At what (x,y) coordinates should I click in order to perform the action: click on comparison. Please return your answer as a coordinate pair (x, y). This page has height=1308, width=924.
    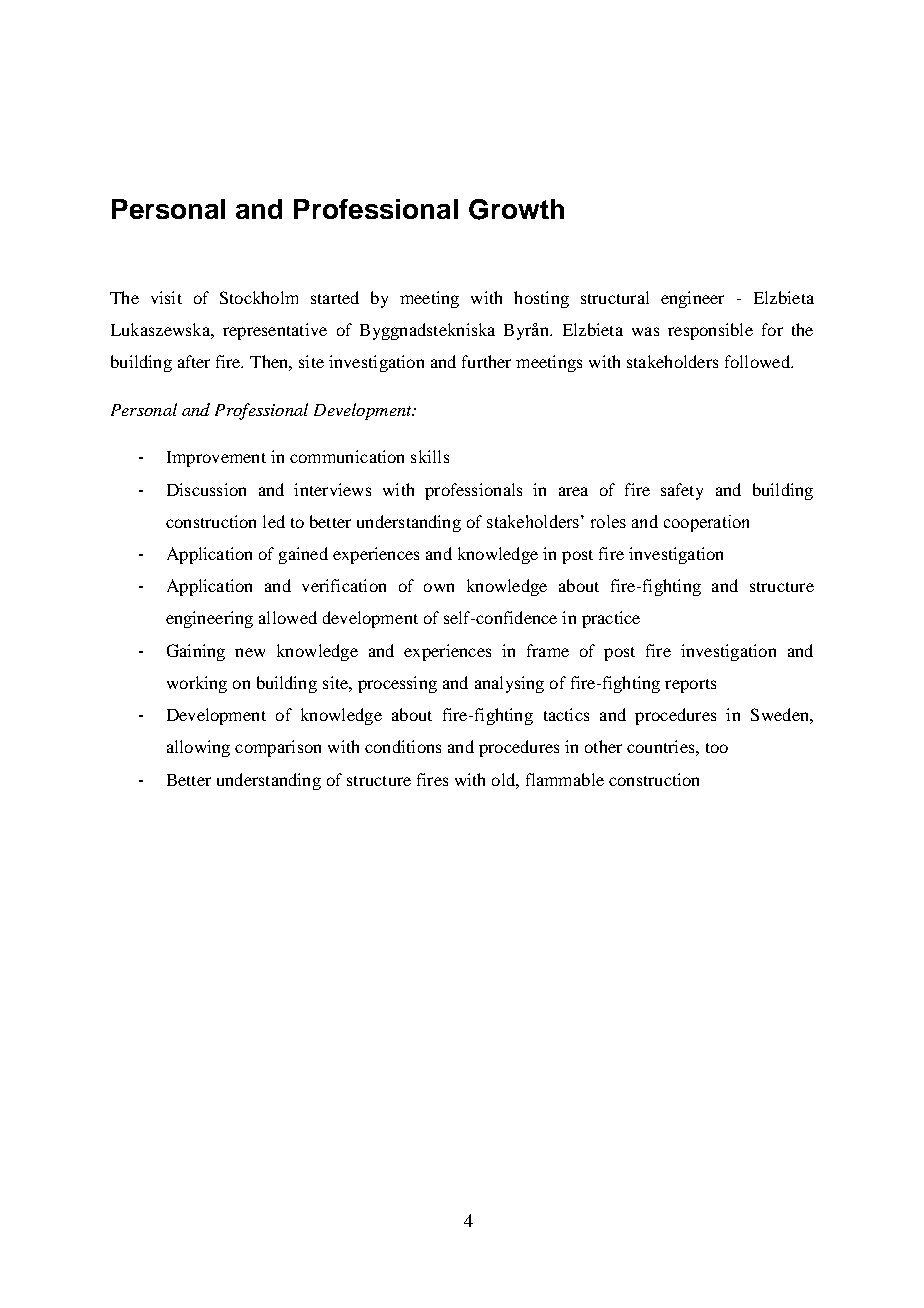
    Looking at the image, I should click on (278, 748).
